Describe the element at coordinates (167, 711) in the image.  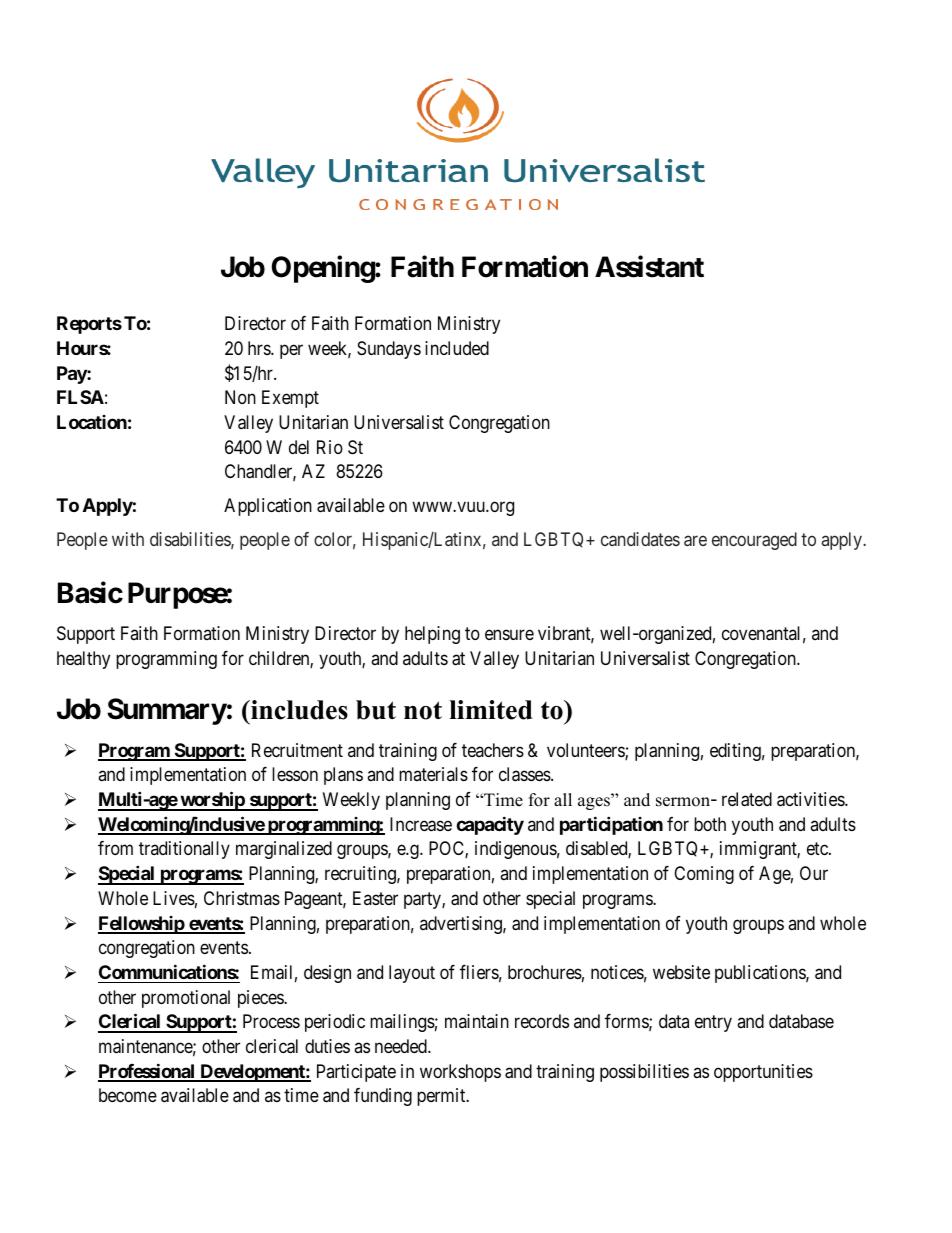
I see `Summary` at that location.
